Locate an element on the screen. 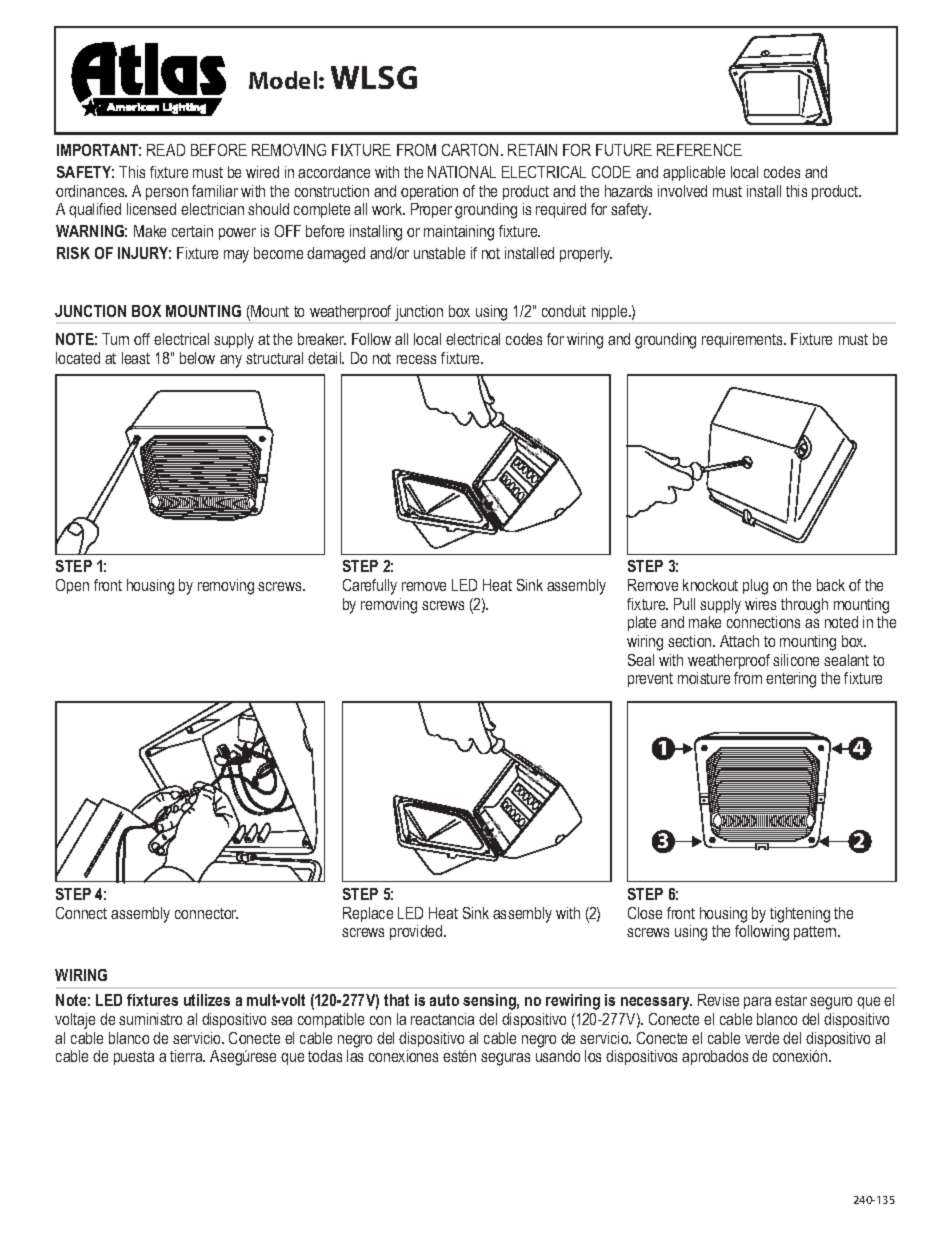 This screenshot has height=1233, width=952. Open is located at coordinates (72, 586).
